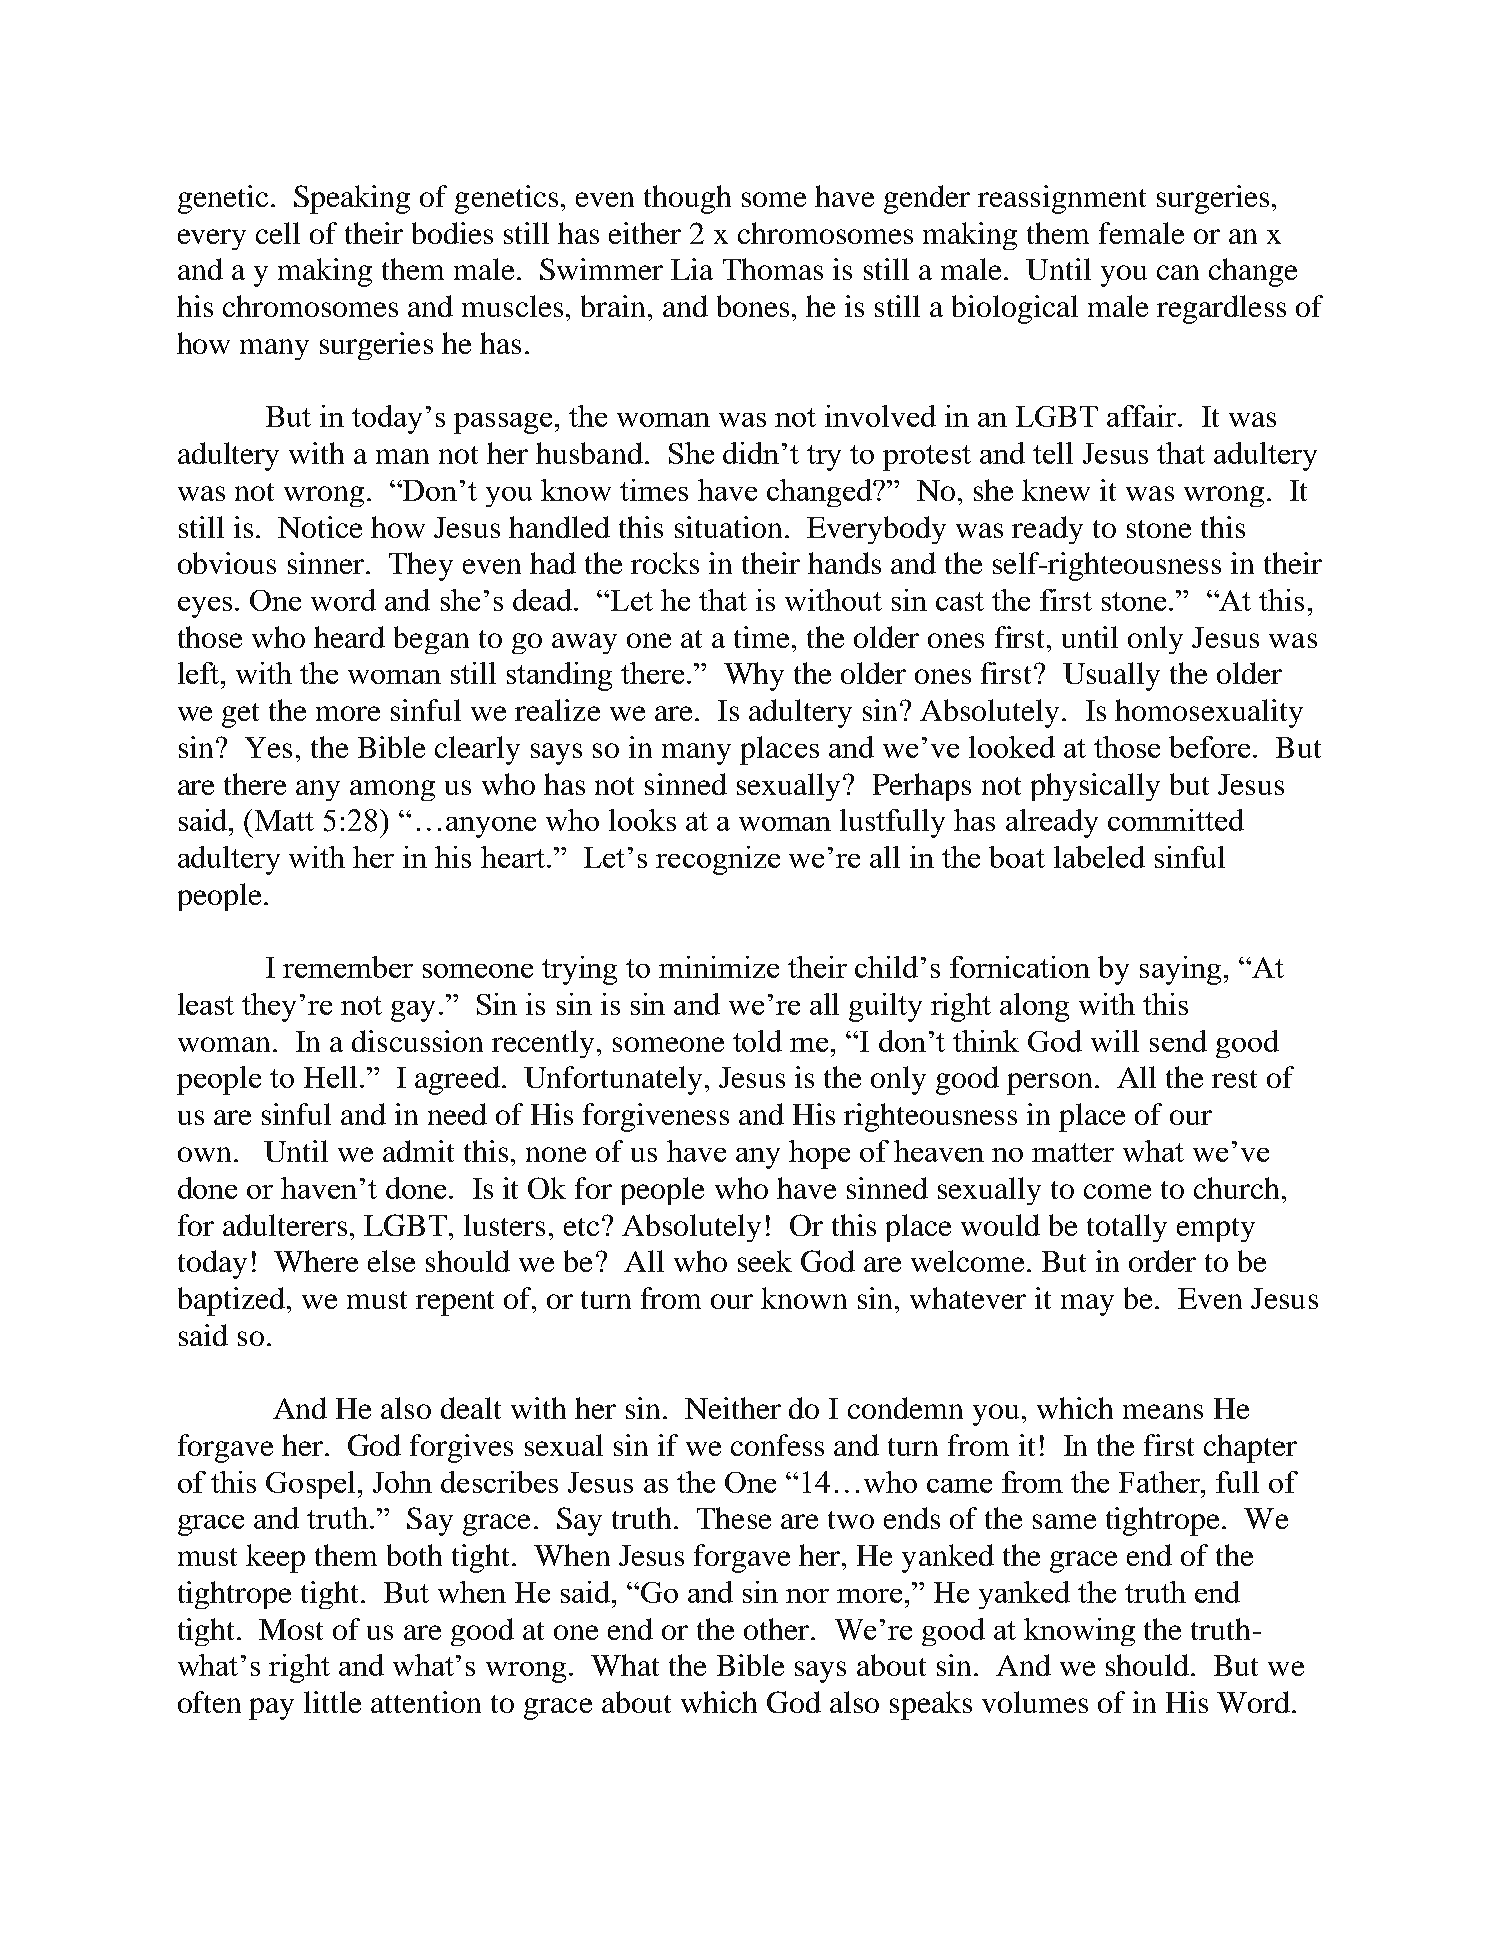  I want to click on Lia, so click(692, 269).
